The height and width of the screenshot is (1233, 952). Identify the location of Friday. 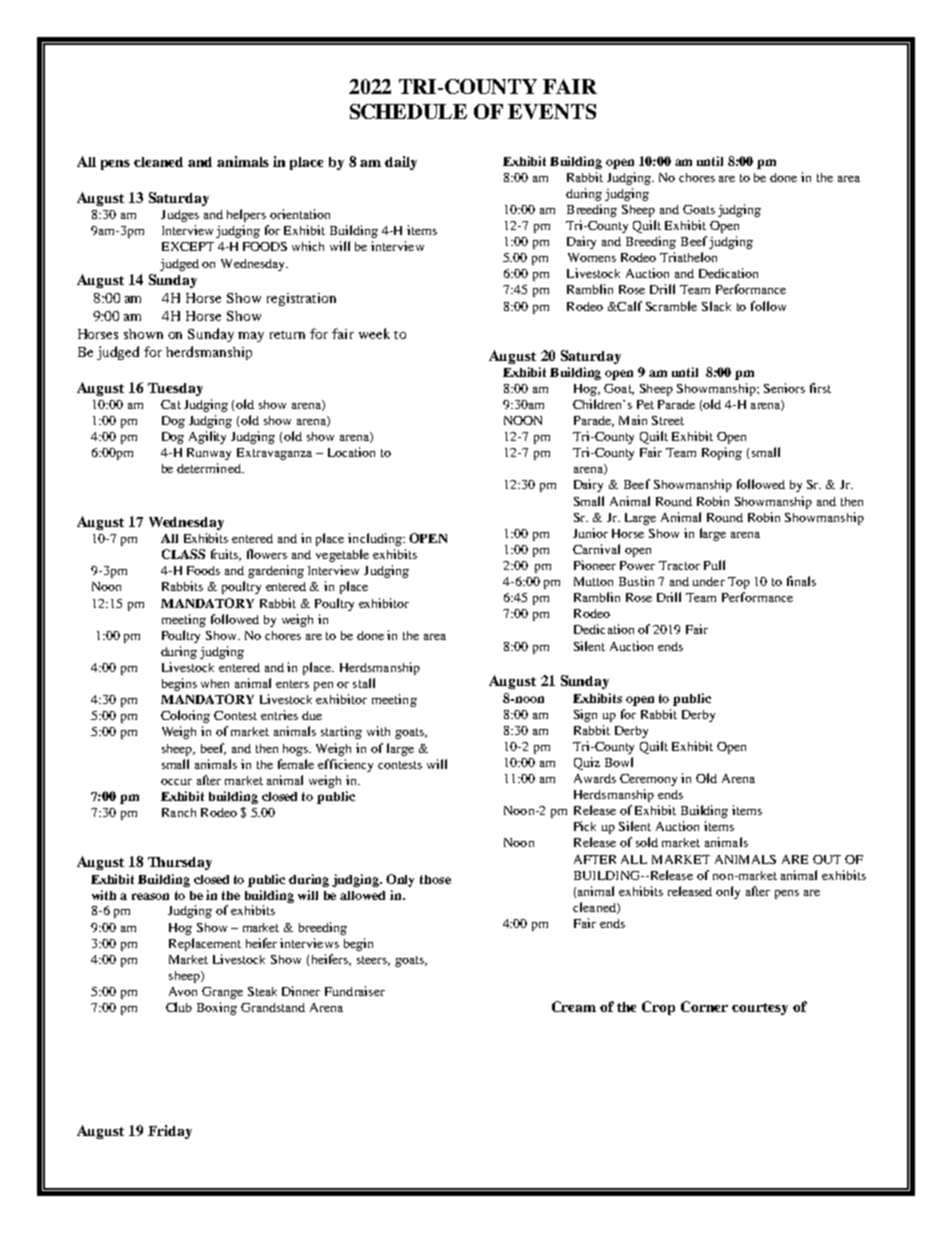
(170, 1132).
